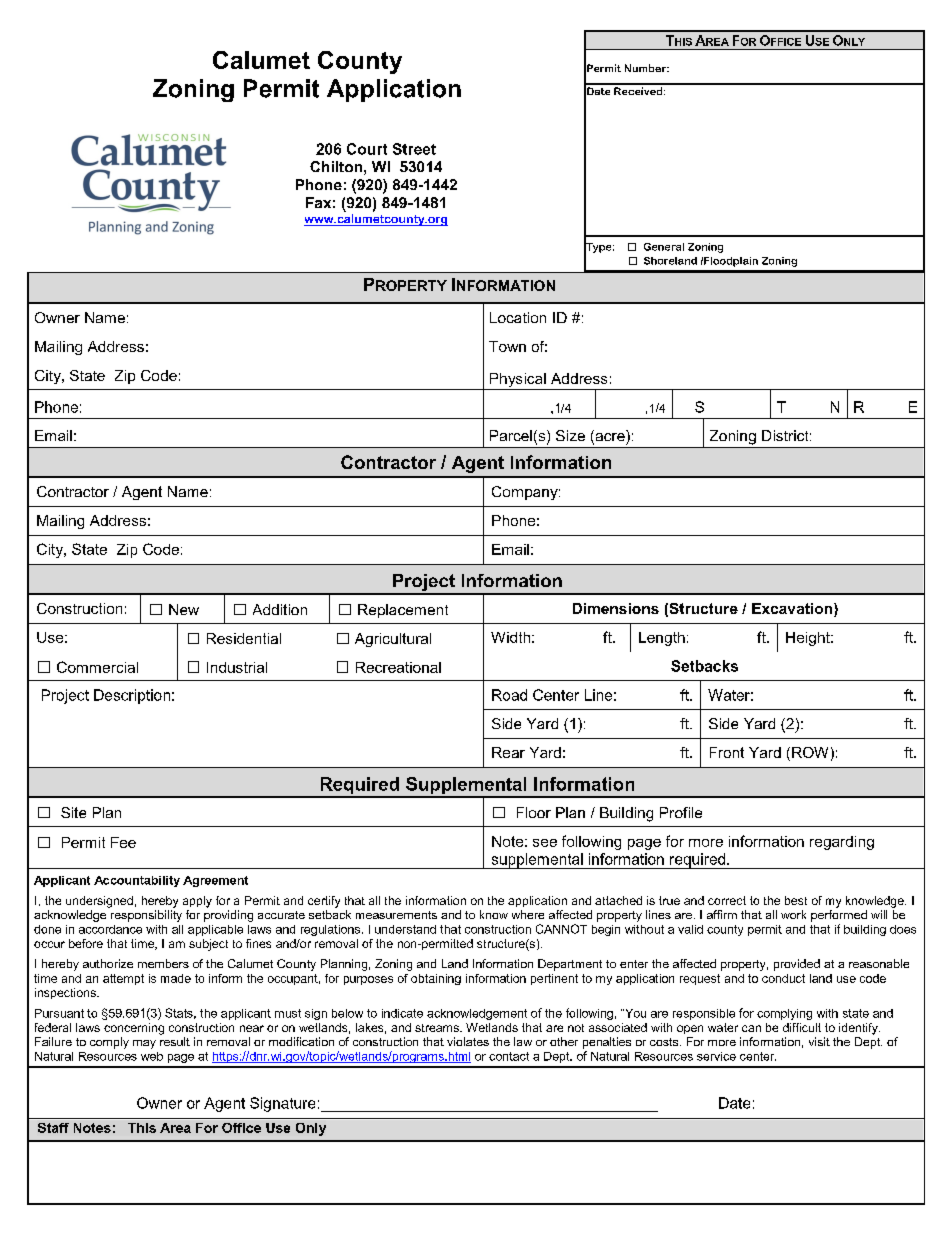  Describe the element at coordinates (414, 149) in the page. I see `Street` at that location.
